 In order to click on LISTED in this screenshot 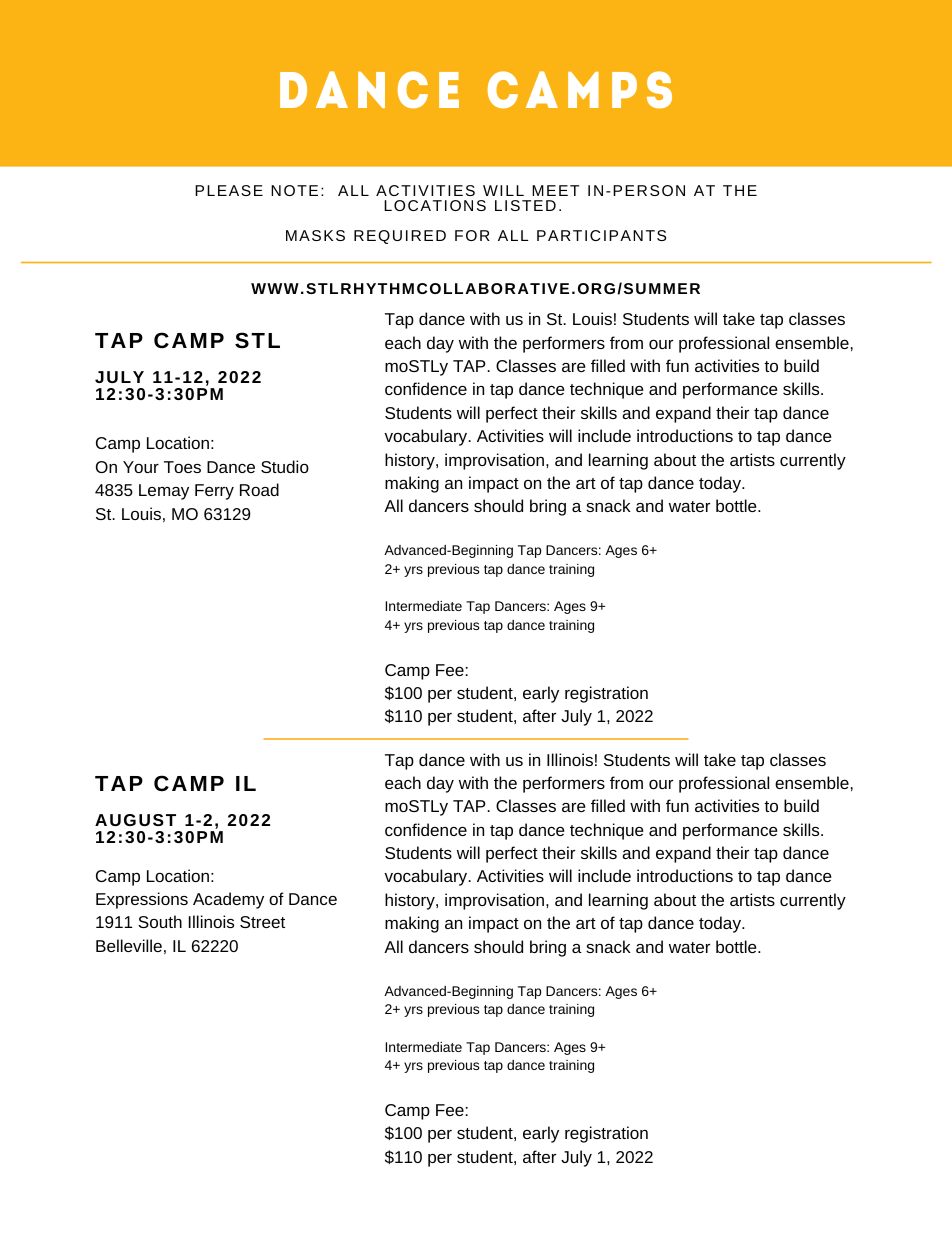, I will do `click(525, 205)`.
